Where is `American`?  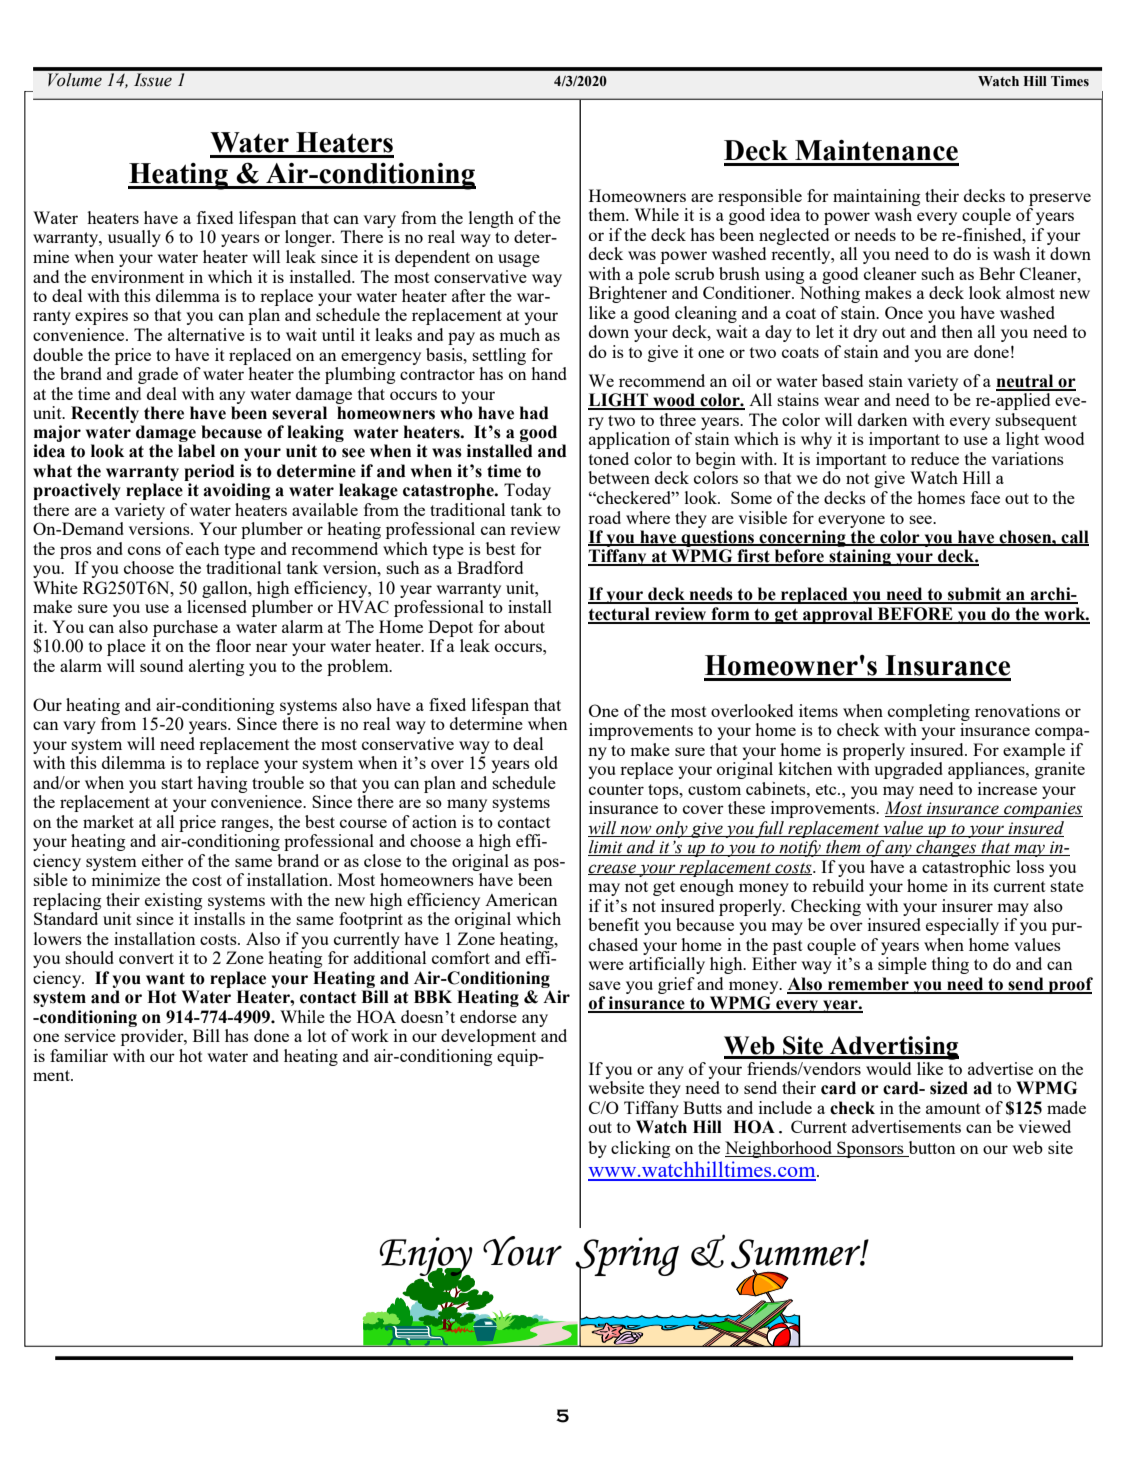
American is located at coordinates (521, 899).
